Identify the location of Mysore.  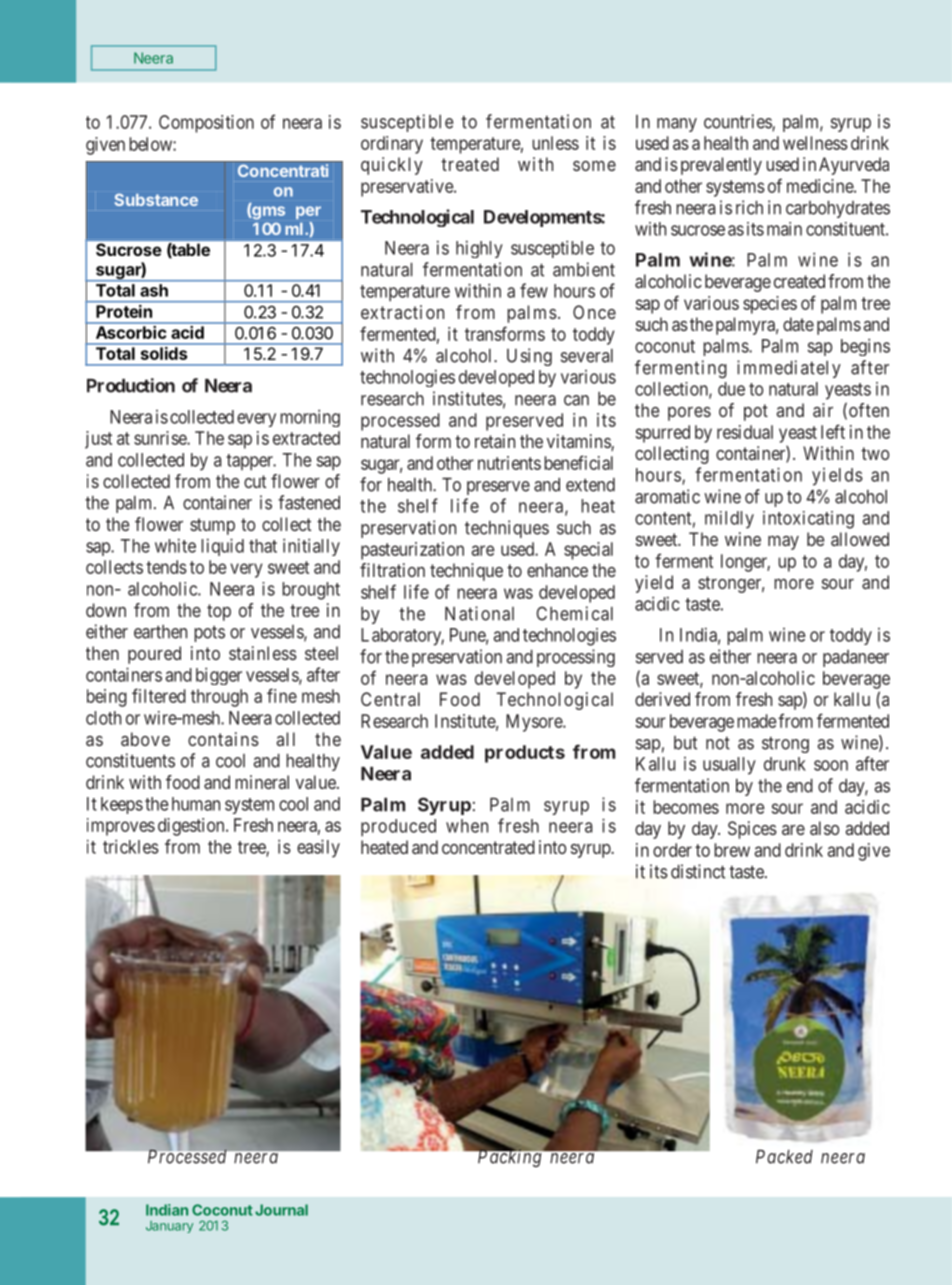
(535, 723).
